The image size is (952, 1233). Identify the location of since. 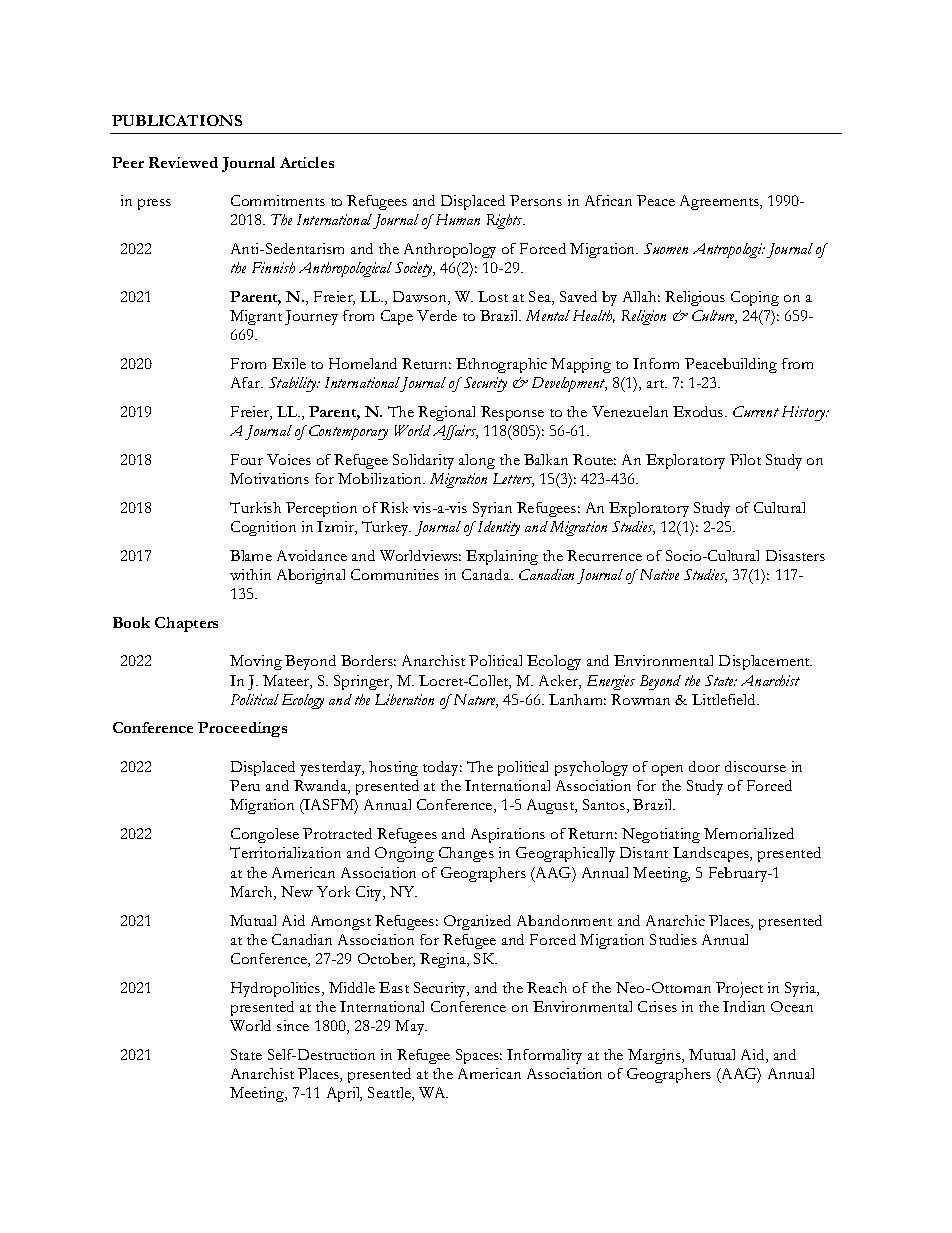
(293, 1025).
